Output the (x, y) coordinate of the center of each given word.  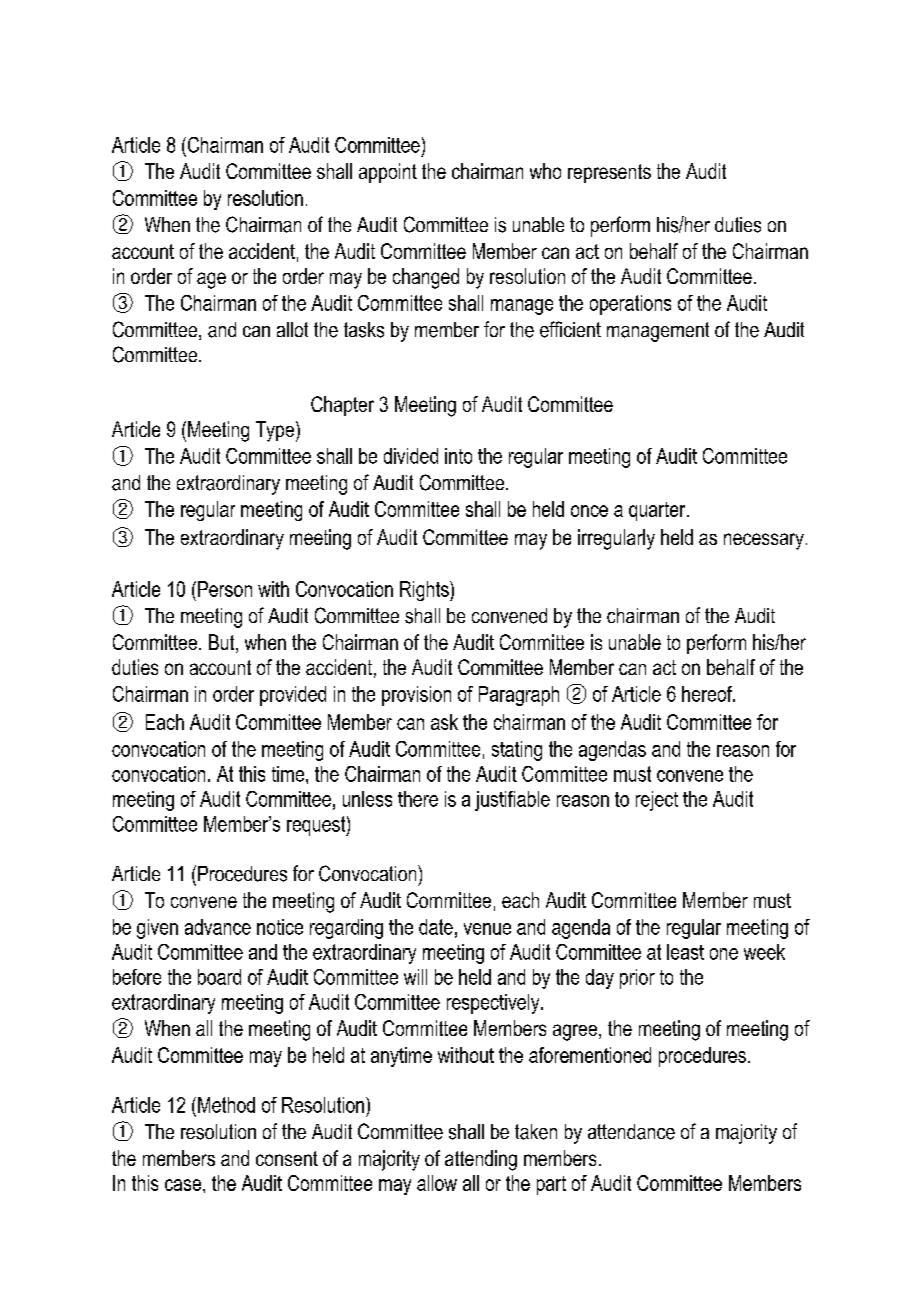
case (183, 1185)
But (223, 643)
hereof (708, 694)
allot (292, 329)
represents (609, 173)
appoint (388, 173)
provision (416, 696)
